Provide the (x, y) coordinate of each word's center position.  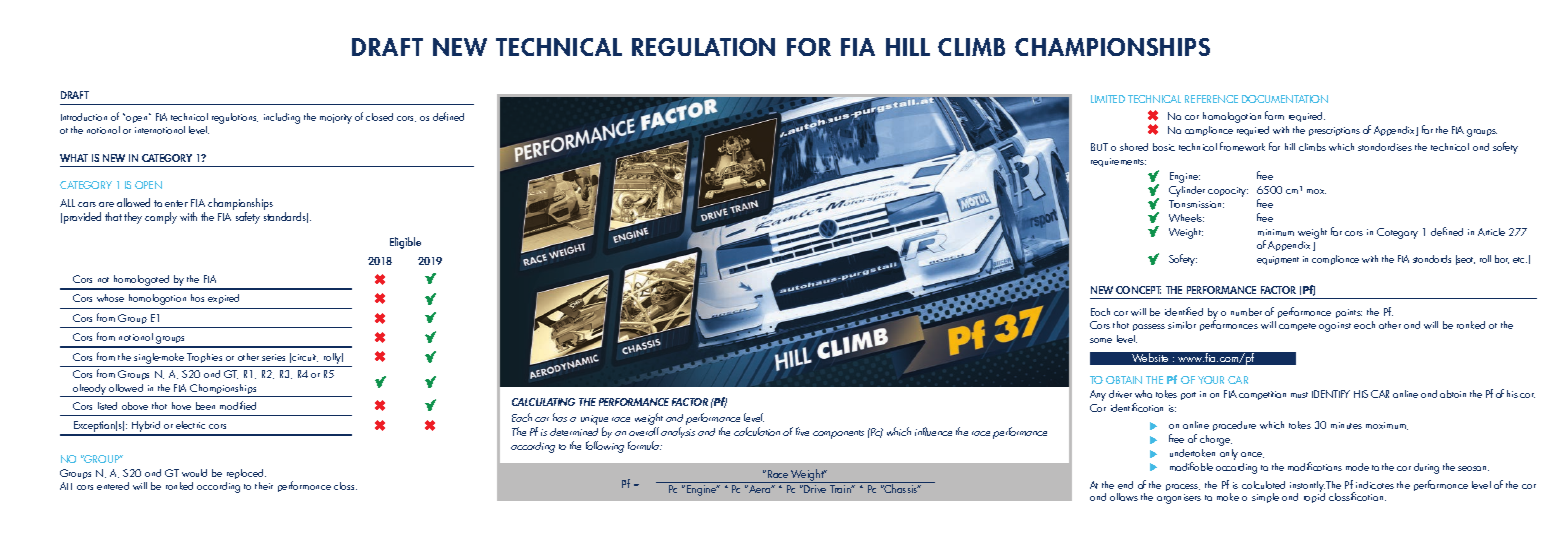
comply (161, 218)
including (282, 118)
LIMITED (1108, 99)
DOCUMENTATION (1285, 99)
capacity (1228, 192)
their (264, 486)
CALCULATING (543, 402)
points (1349, 313)
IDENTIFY (1331, 394)
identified (1184, 311)
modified (238, 405)
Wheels (1186, 218)
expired (223, 299)
